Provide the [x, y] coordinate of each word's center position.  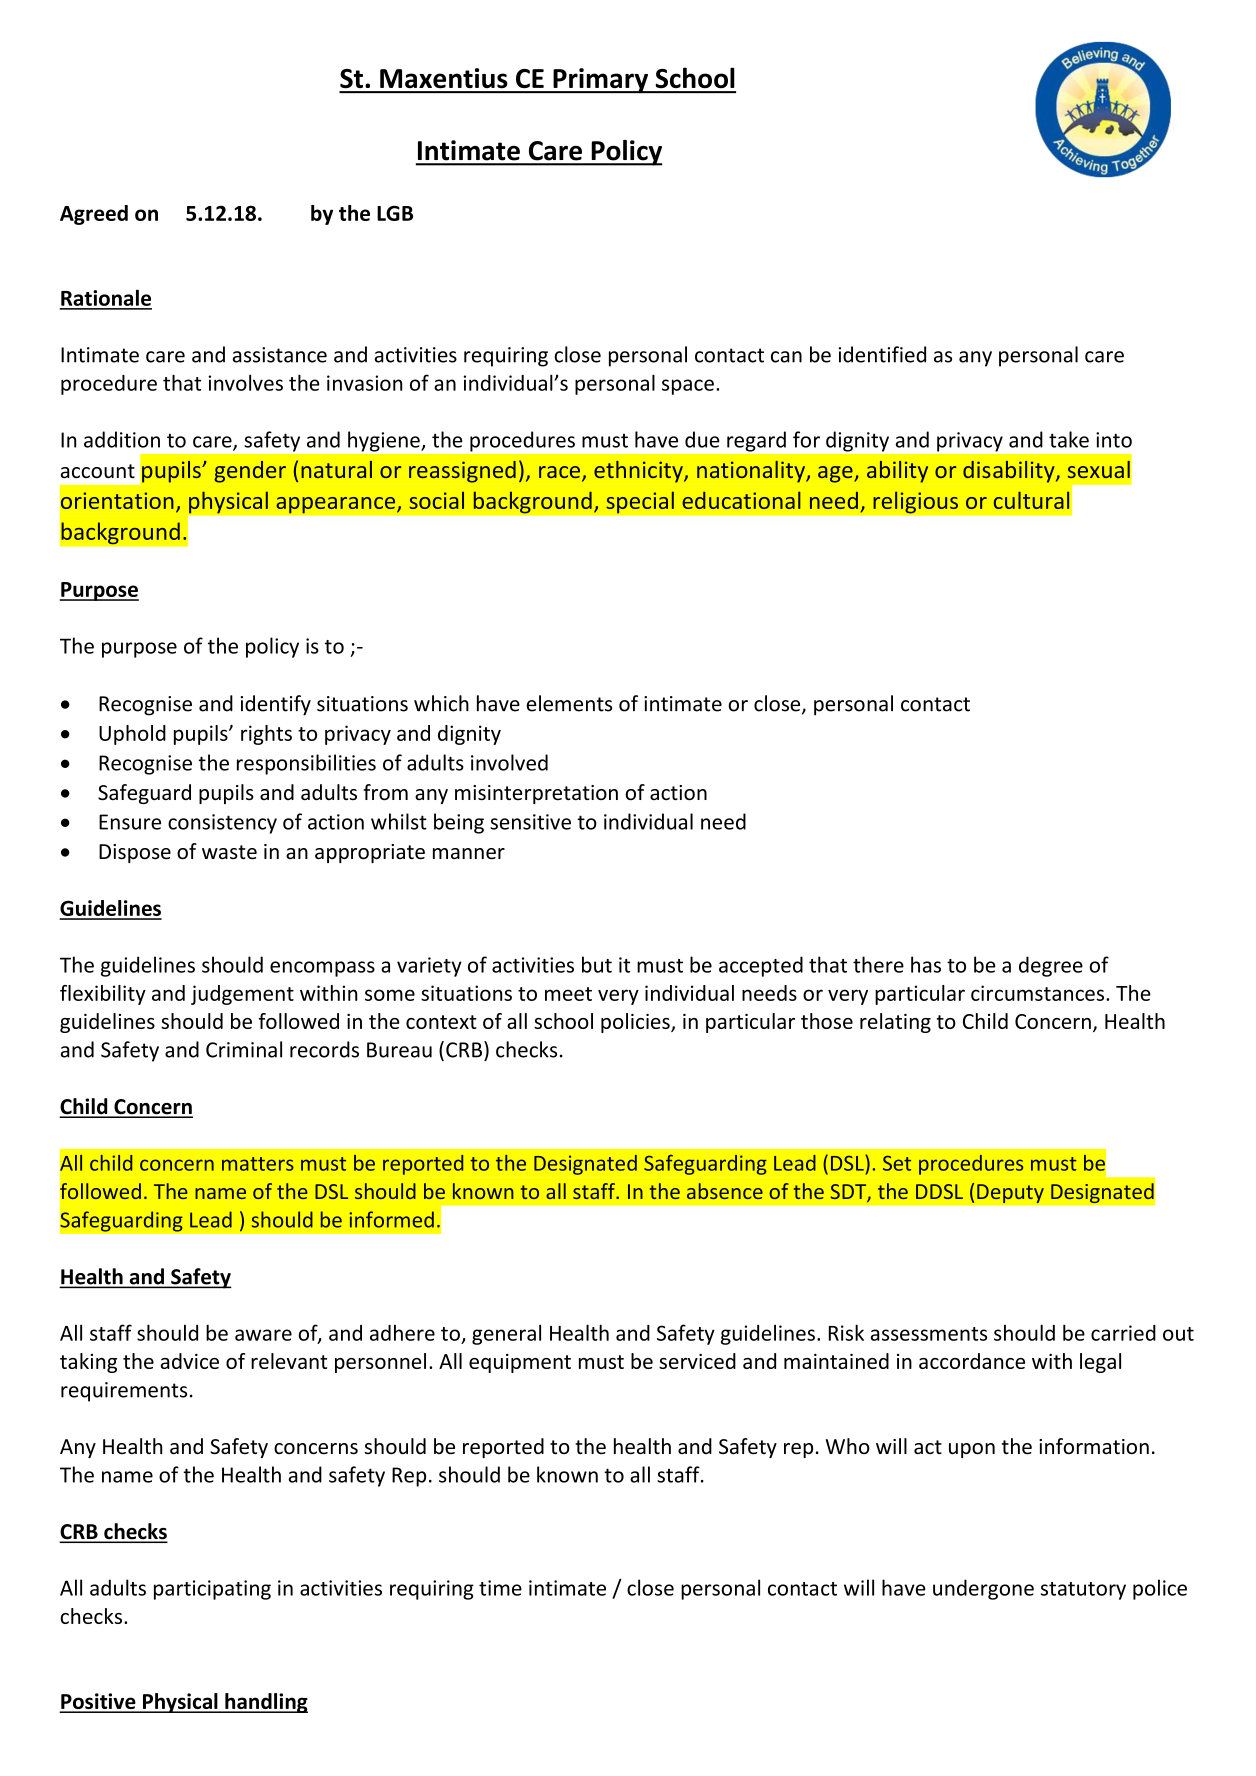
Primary [601, 81]
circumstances [1039, 993]
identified [882, 354]
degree [1051, 966]
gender [250, 472]
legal [1100, 1363]
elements [569, 703]
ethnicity [639, 472]
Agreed [94, 215]
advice [190, 1361]
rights [266, 735]
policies [636, 1023]
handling [265, 1703]
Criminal [244, 1049]
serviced [697, 1361]
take [1069, 439]
